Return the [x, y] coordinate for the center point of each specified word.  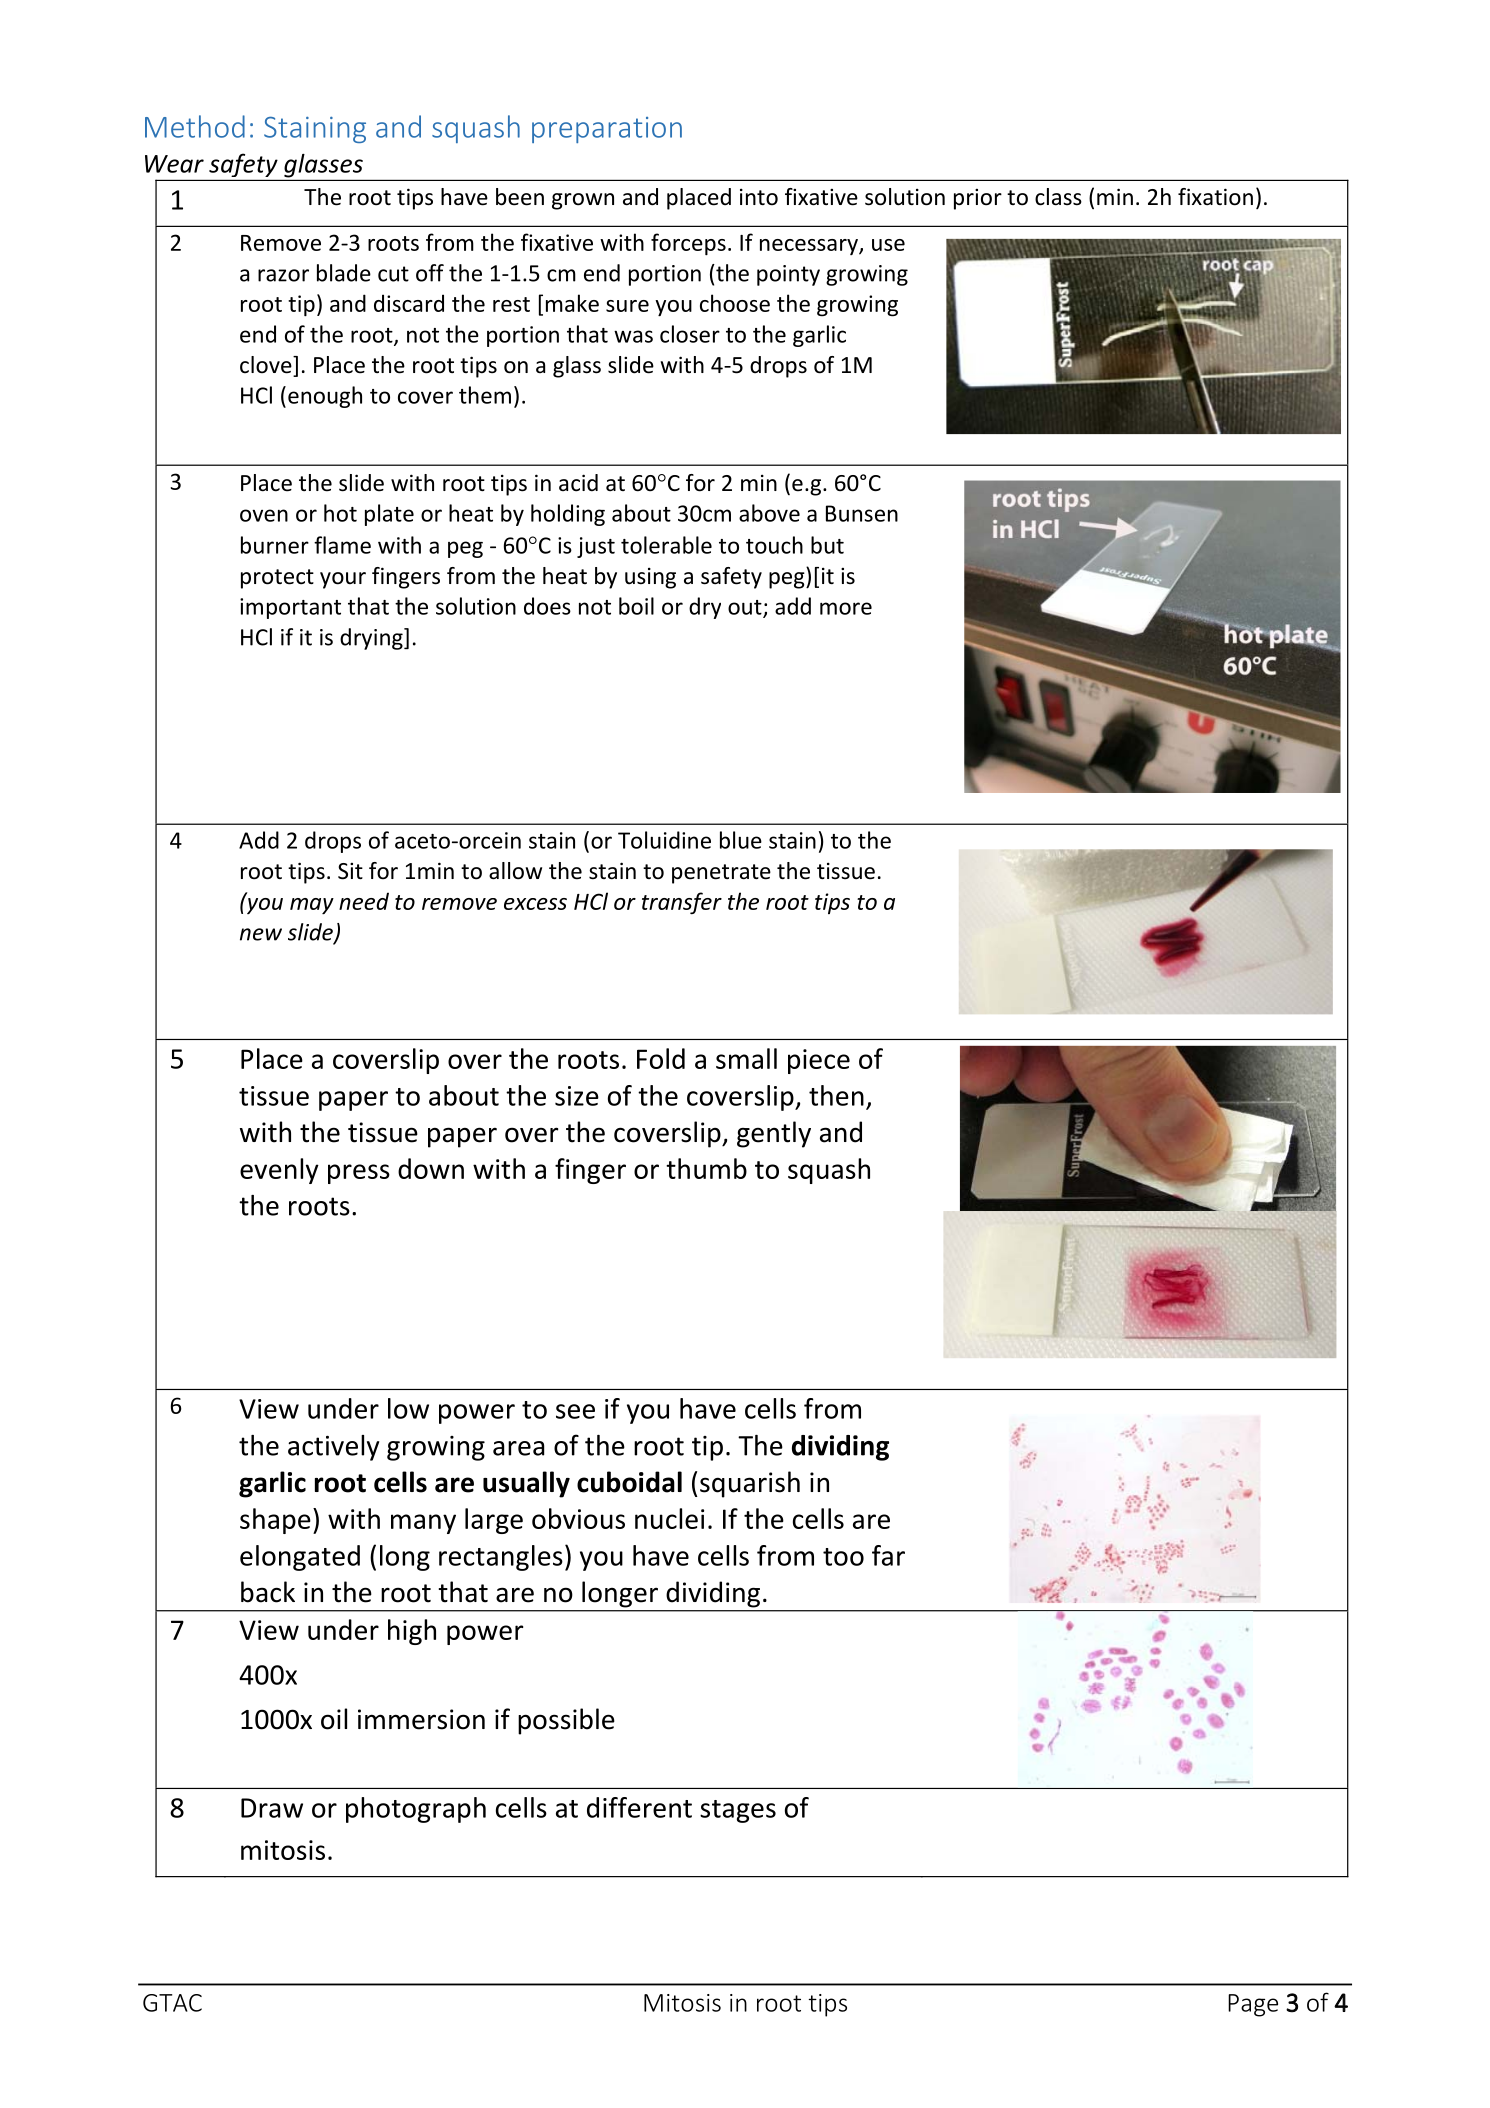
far [888, 1555]
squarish [750, 1484]
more [846, 608]
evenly [279, 1171]
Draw [272, 1808]
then [836, 1095]
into [759, 197]
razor [283, 275]
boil [636, 606]
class [1058, 197]
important [290, 608]
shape [275, 1521]
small [746, 1058]
